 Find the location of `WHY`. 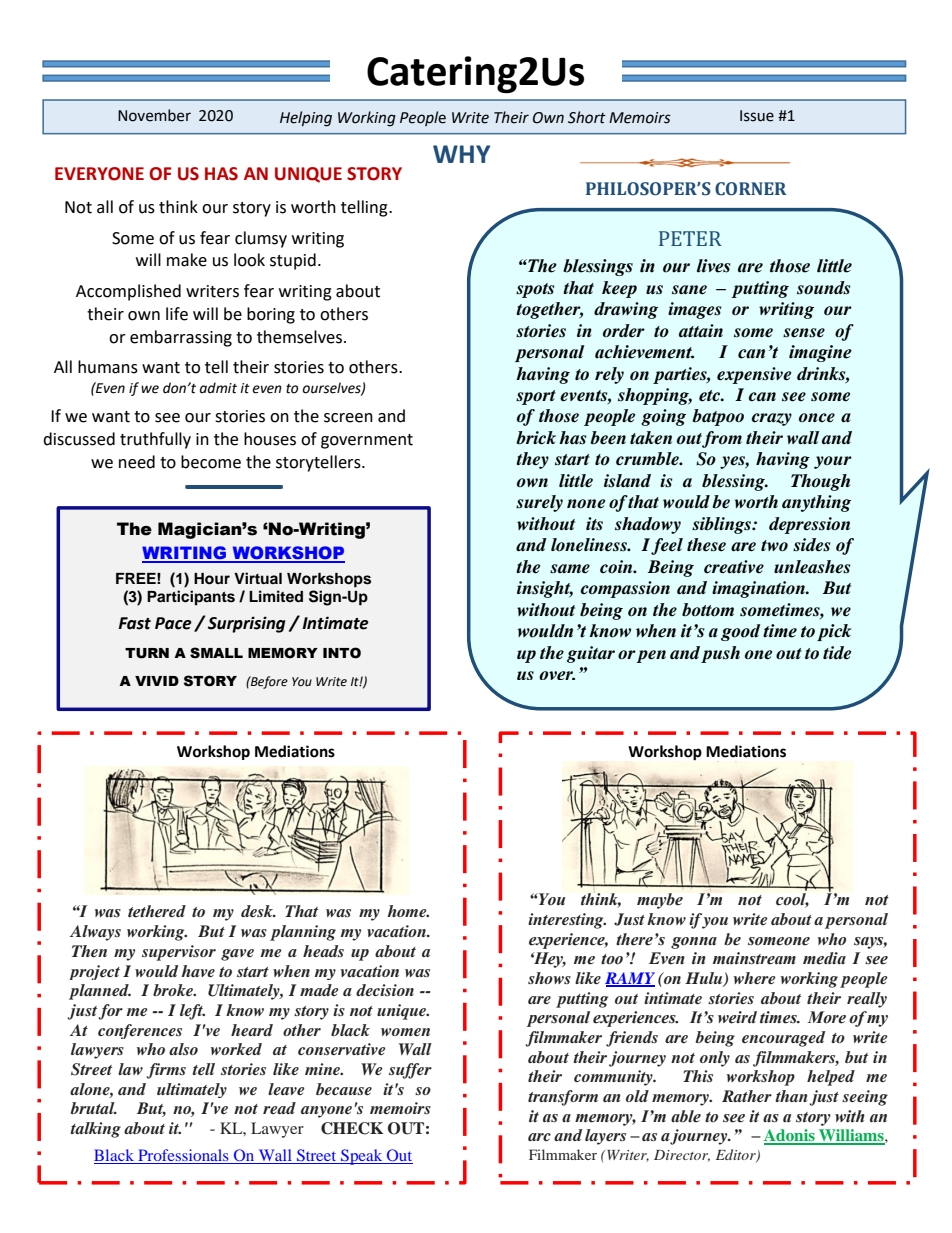

WHY is located at coordinates (461, 154).
